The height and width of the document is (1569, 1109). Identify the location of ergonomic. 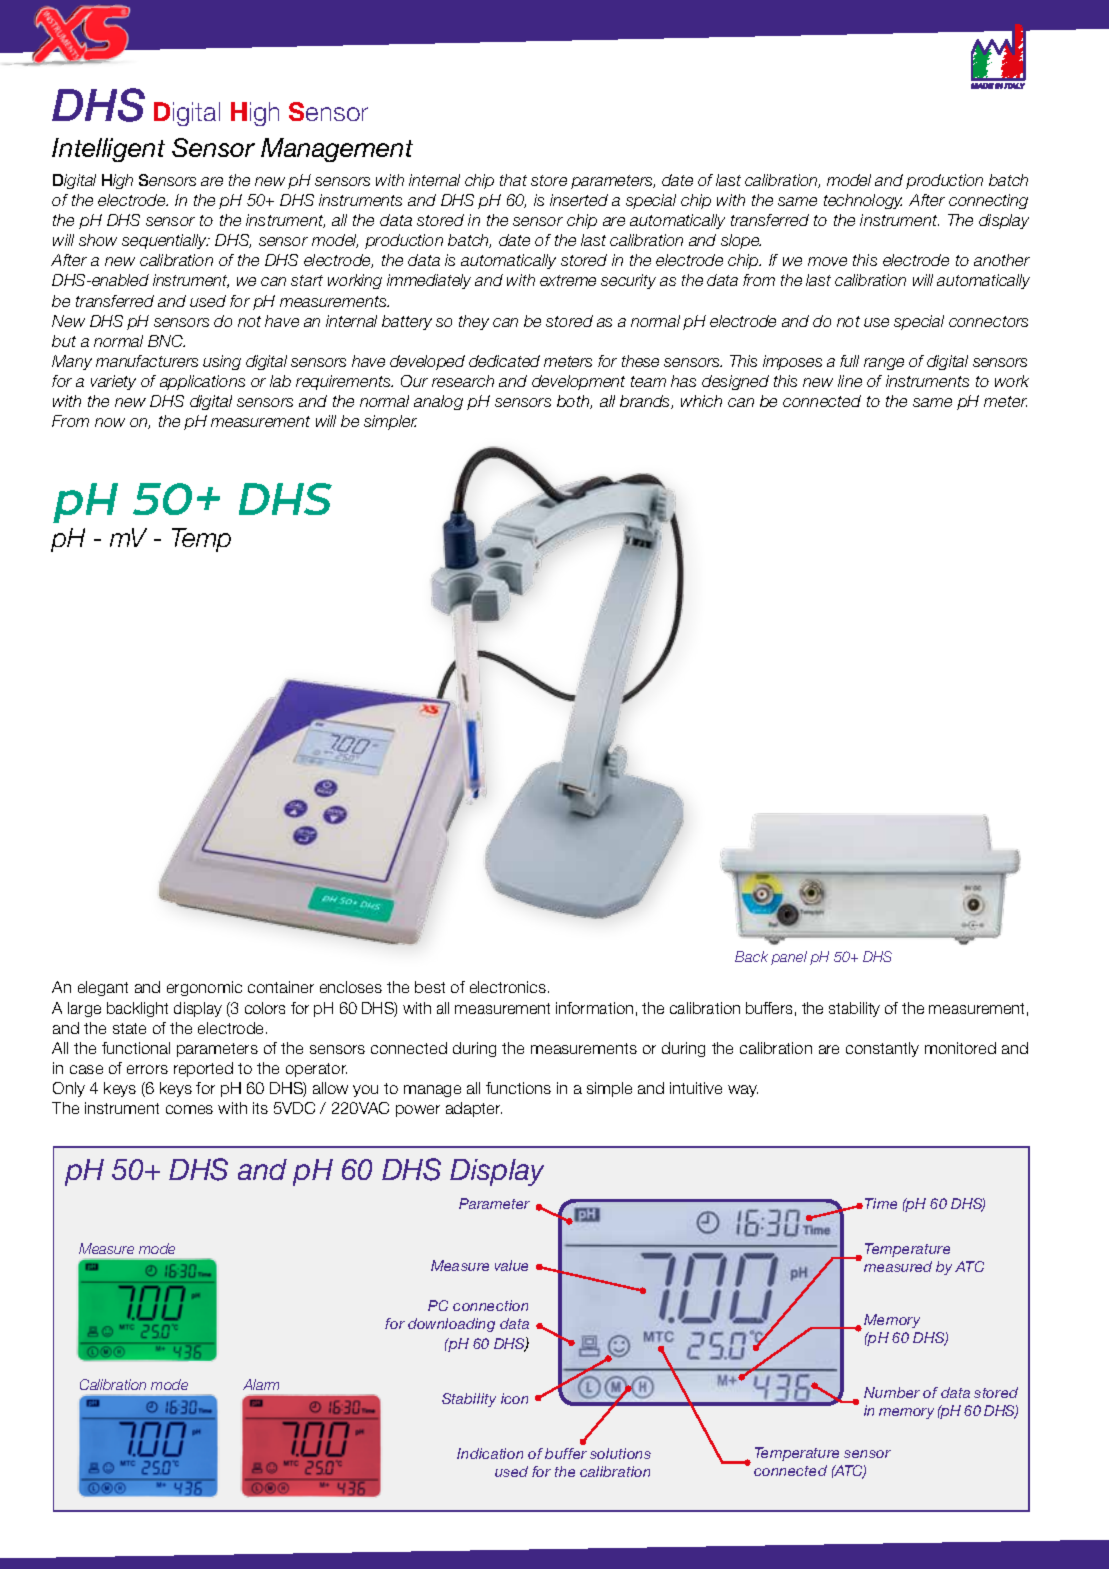
(204, 988).
